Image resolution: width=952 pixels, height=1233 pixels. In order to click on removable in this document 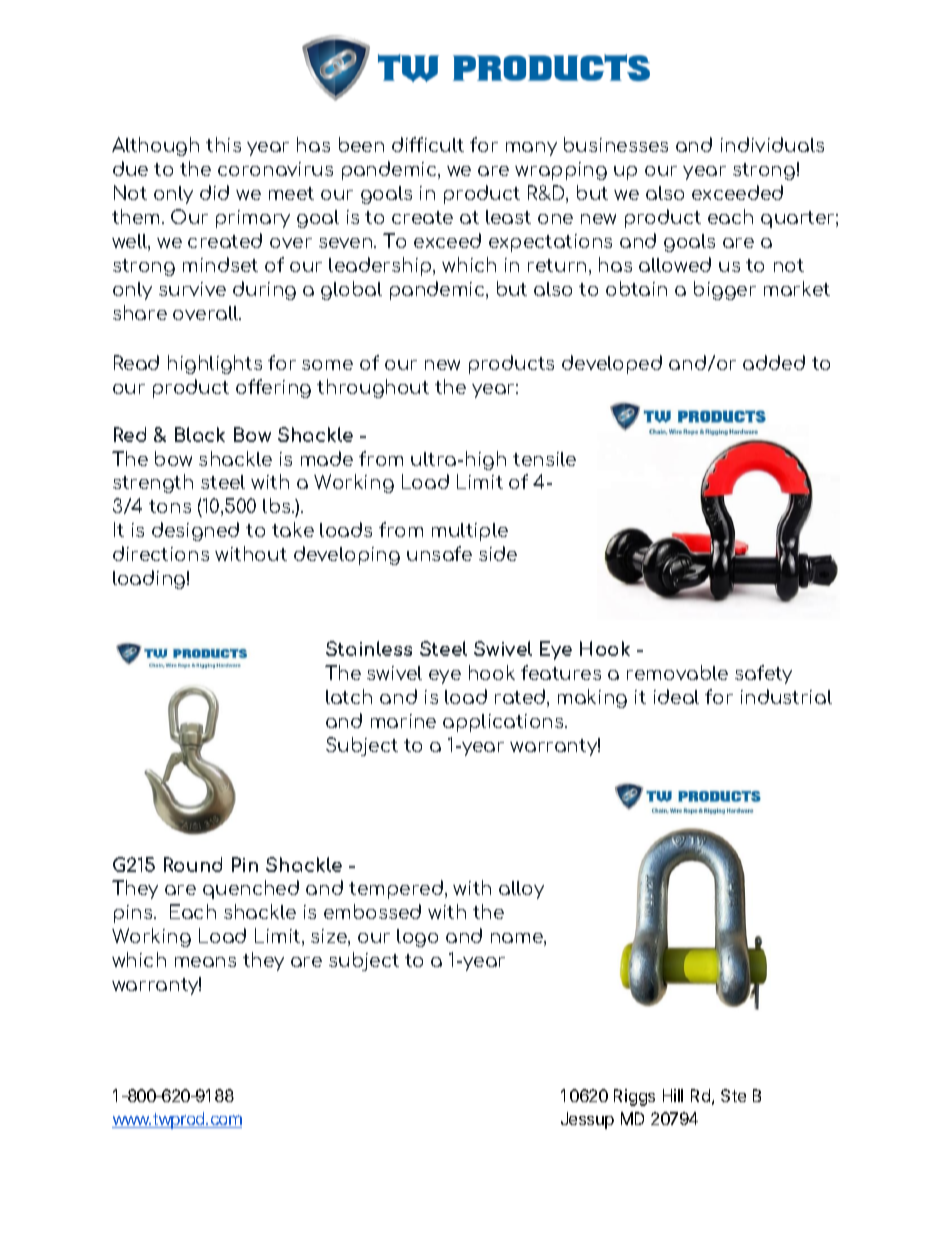, I will do `click(677, 672)`.
